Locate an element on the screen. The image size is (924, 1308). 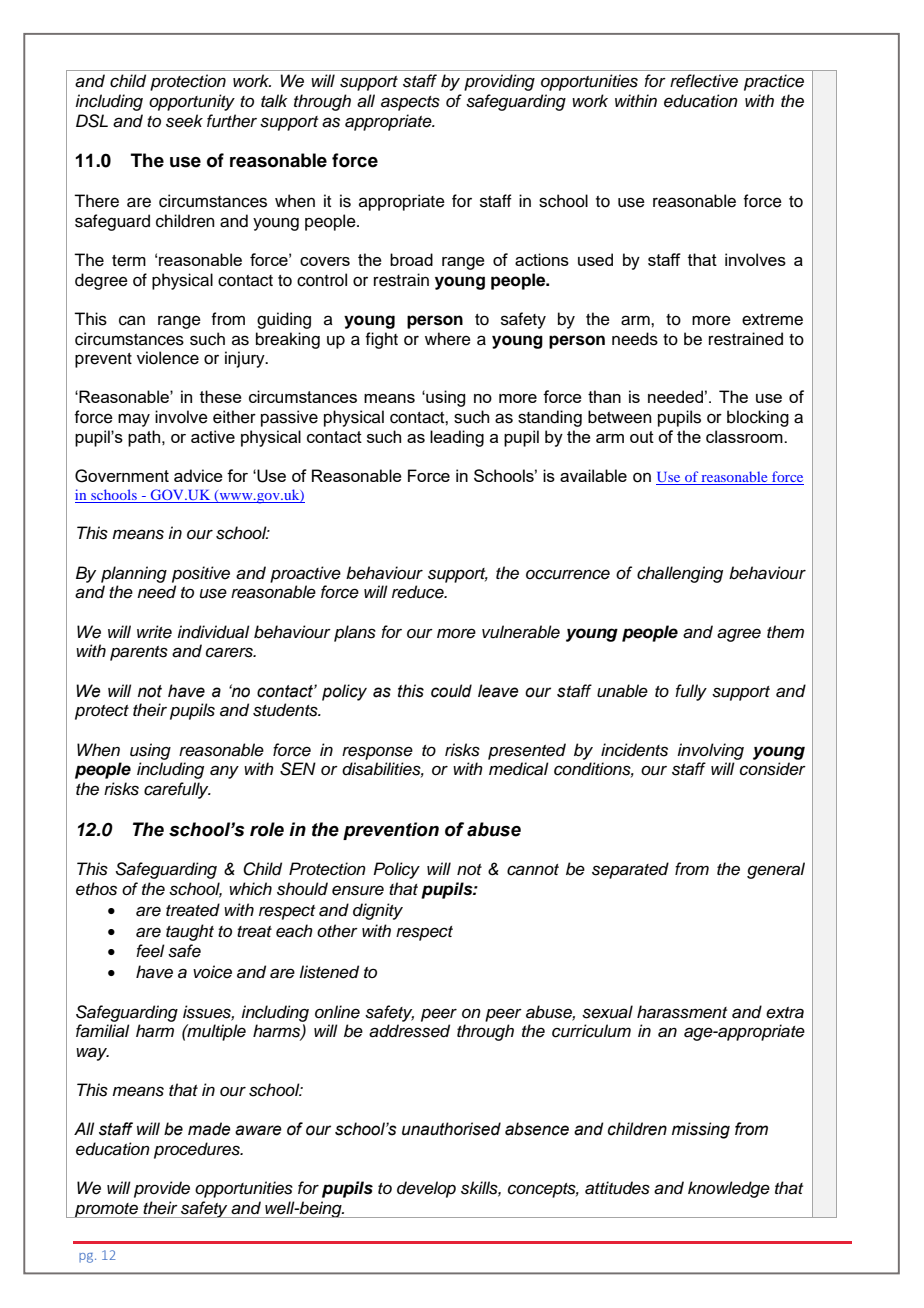
reflective is located at coordinates (704, 81).
